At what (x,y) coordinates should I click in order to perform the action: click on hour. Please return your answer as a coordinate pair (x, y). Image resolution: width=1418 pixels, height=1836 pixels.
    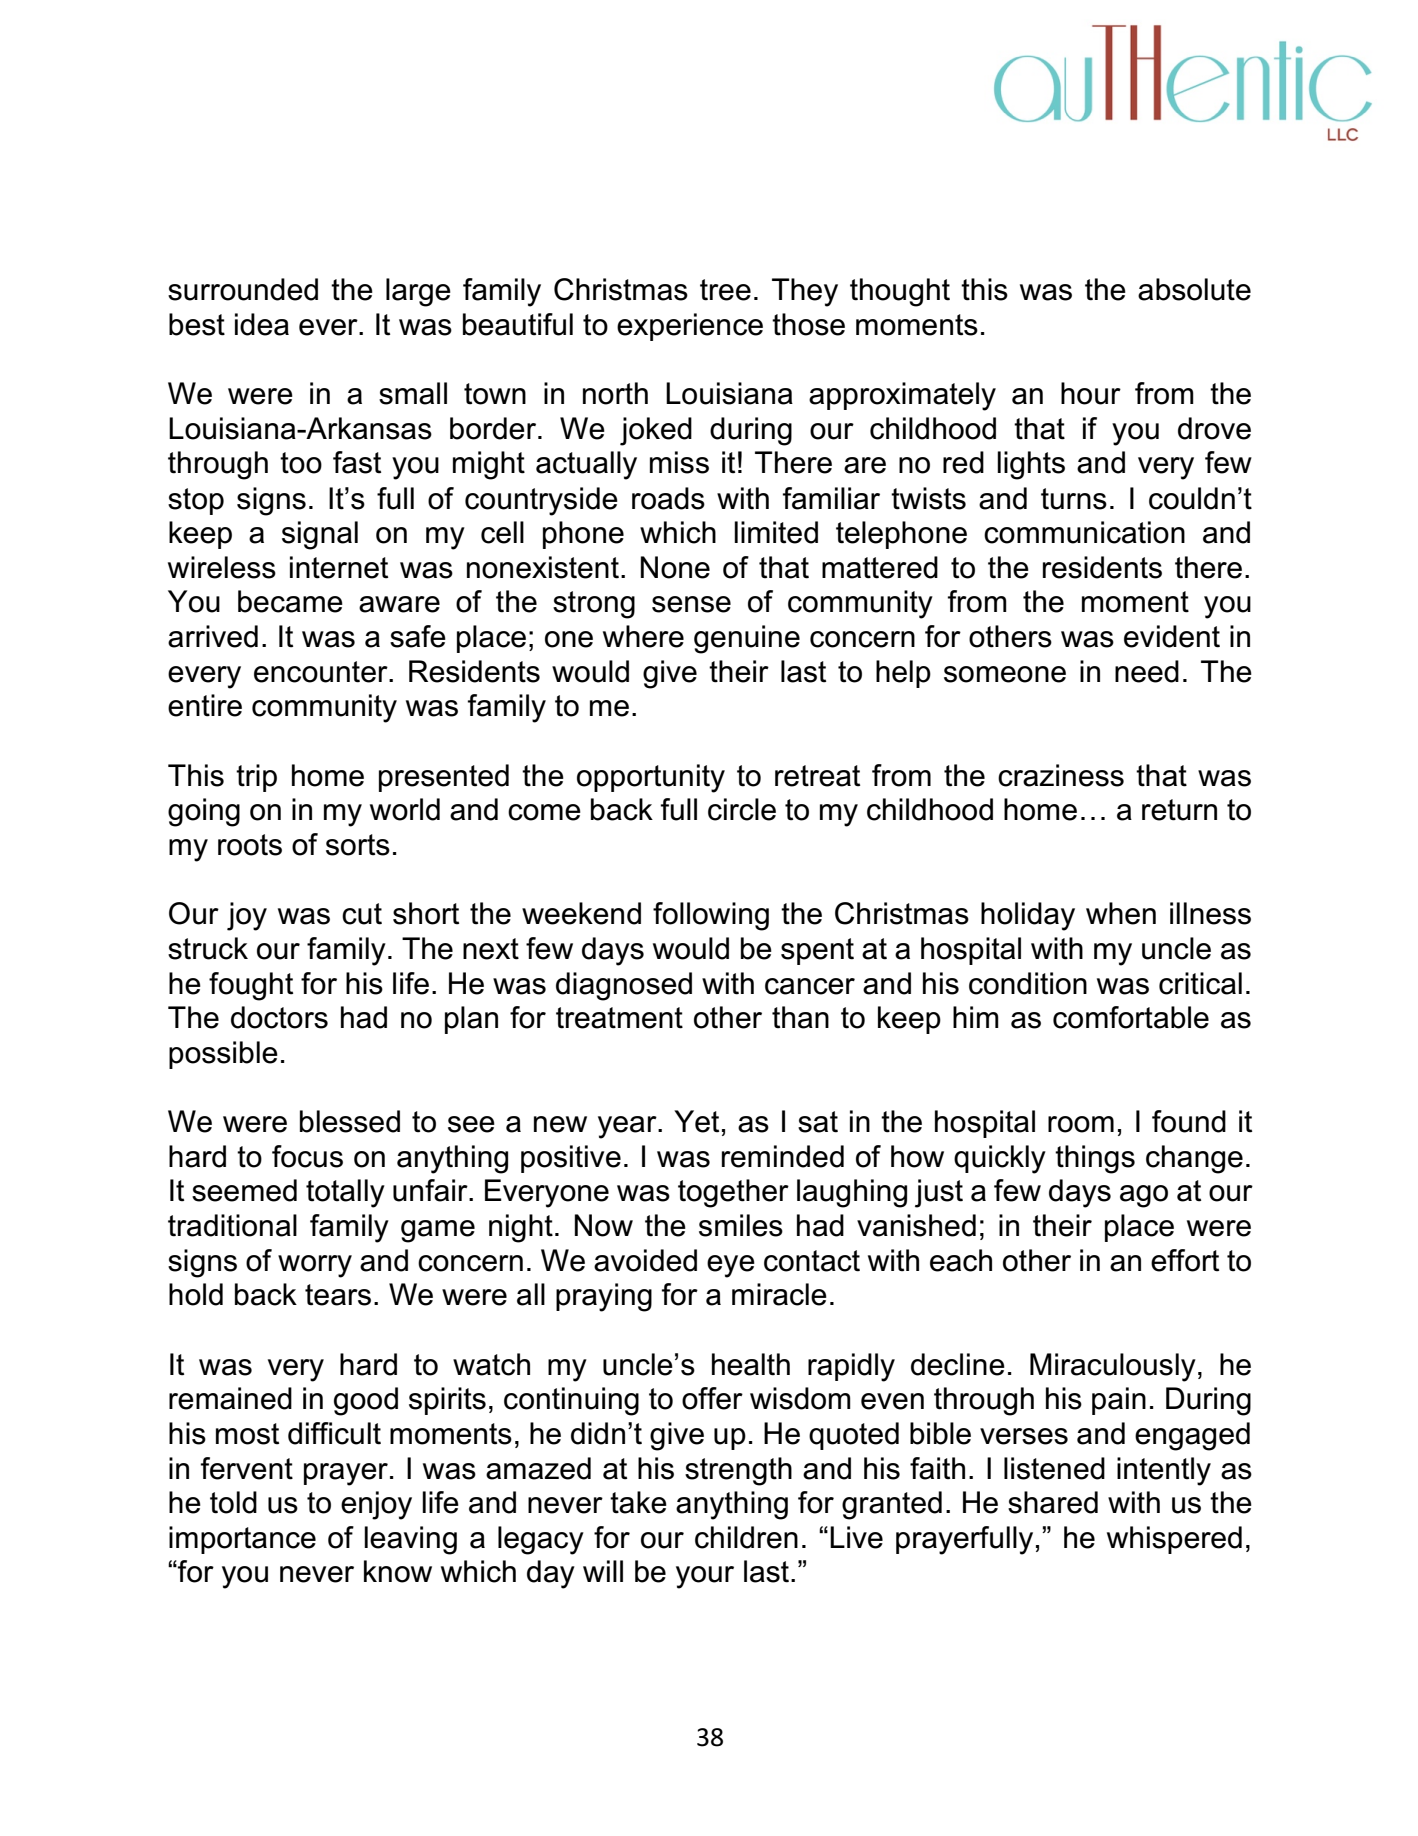
    Looking at the image, I should click on (1091, 393).
